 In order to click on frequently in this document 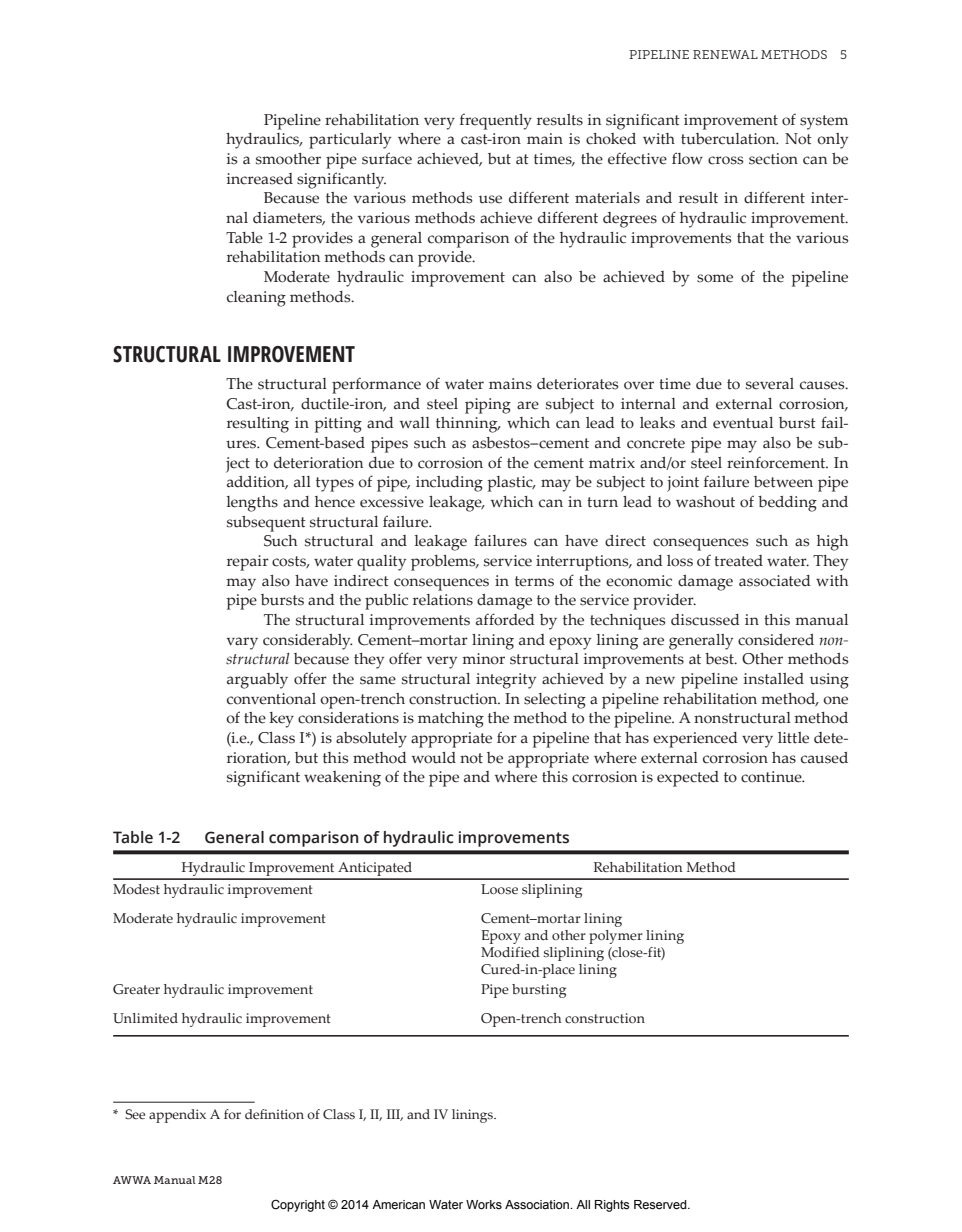, I will do `click(496, 122)`.
